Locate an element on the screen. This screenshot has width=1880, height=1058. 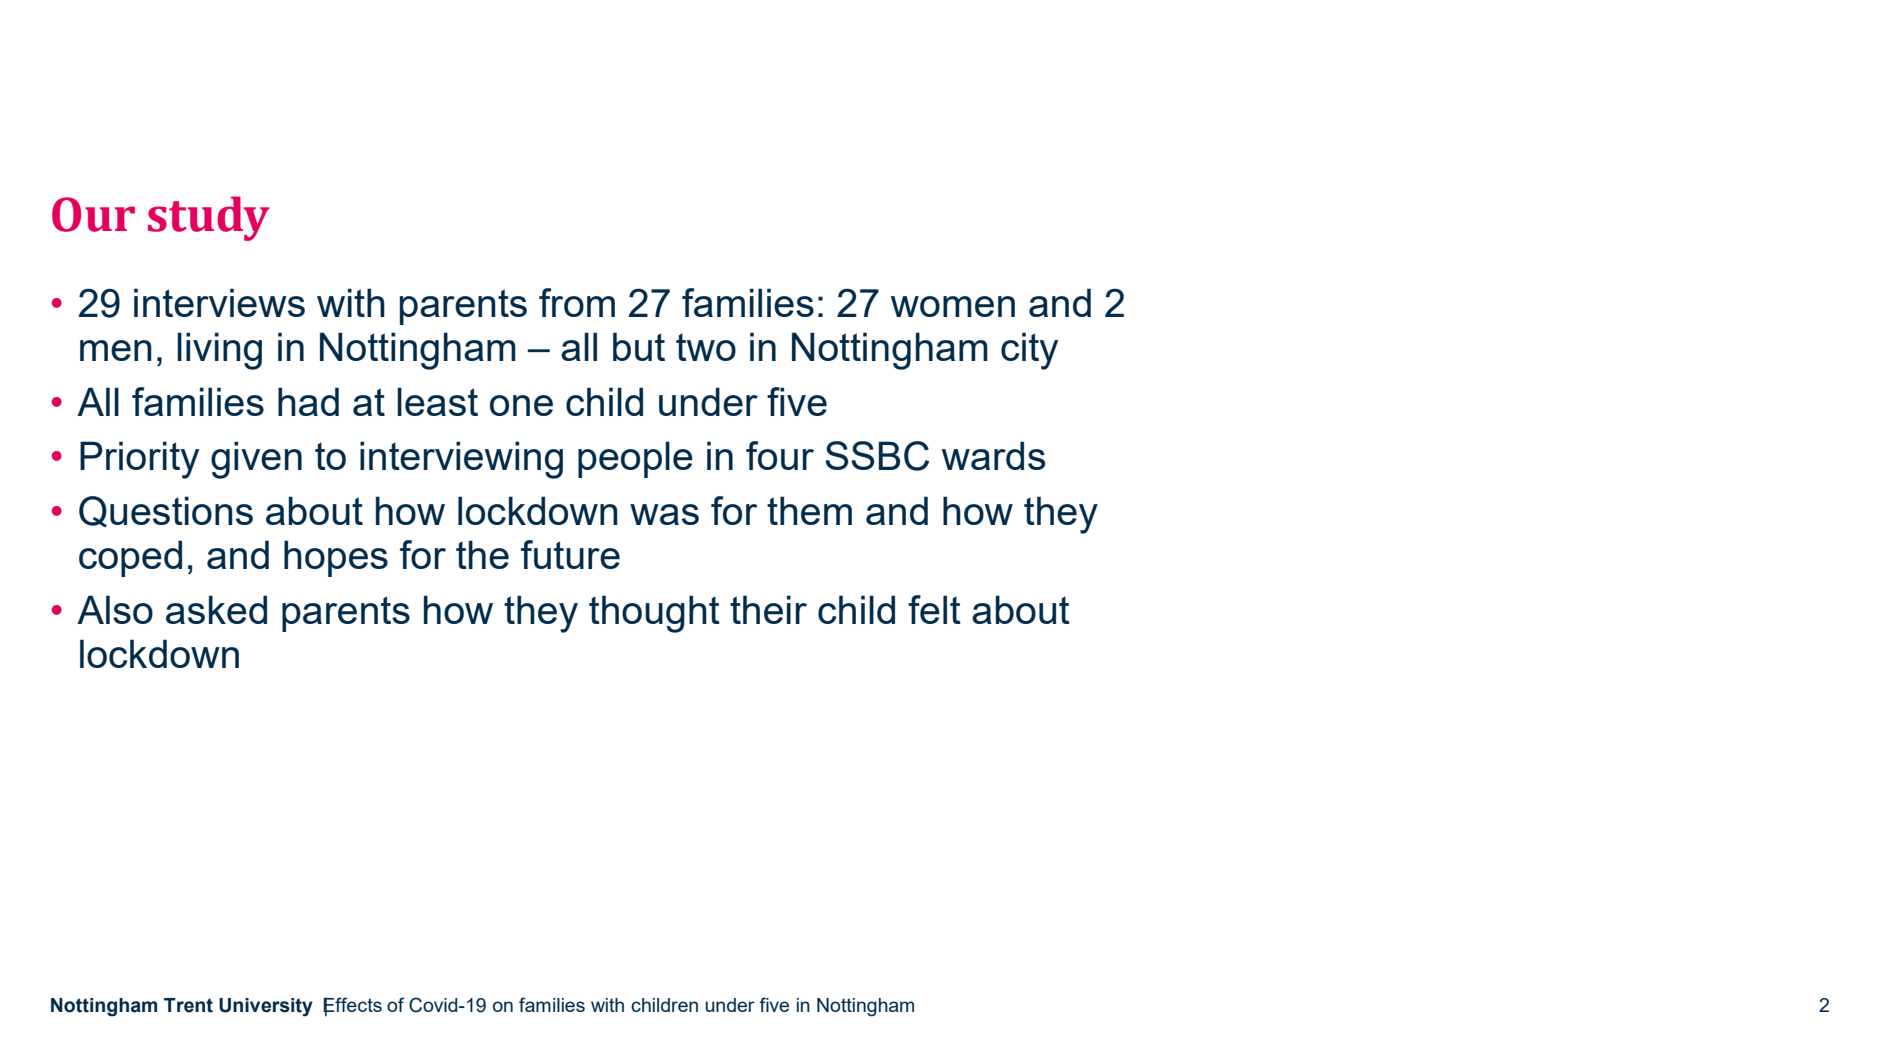
had is located at coordinates (308, 401).
